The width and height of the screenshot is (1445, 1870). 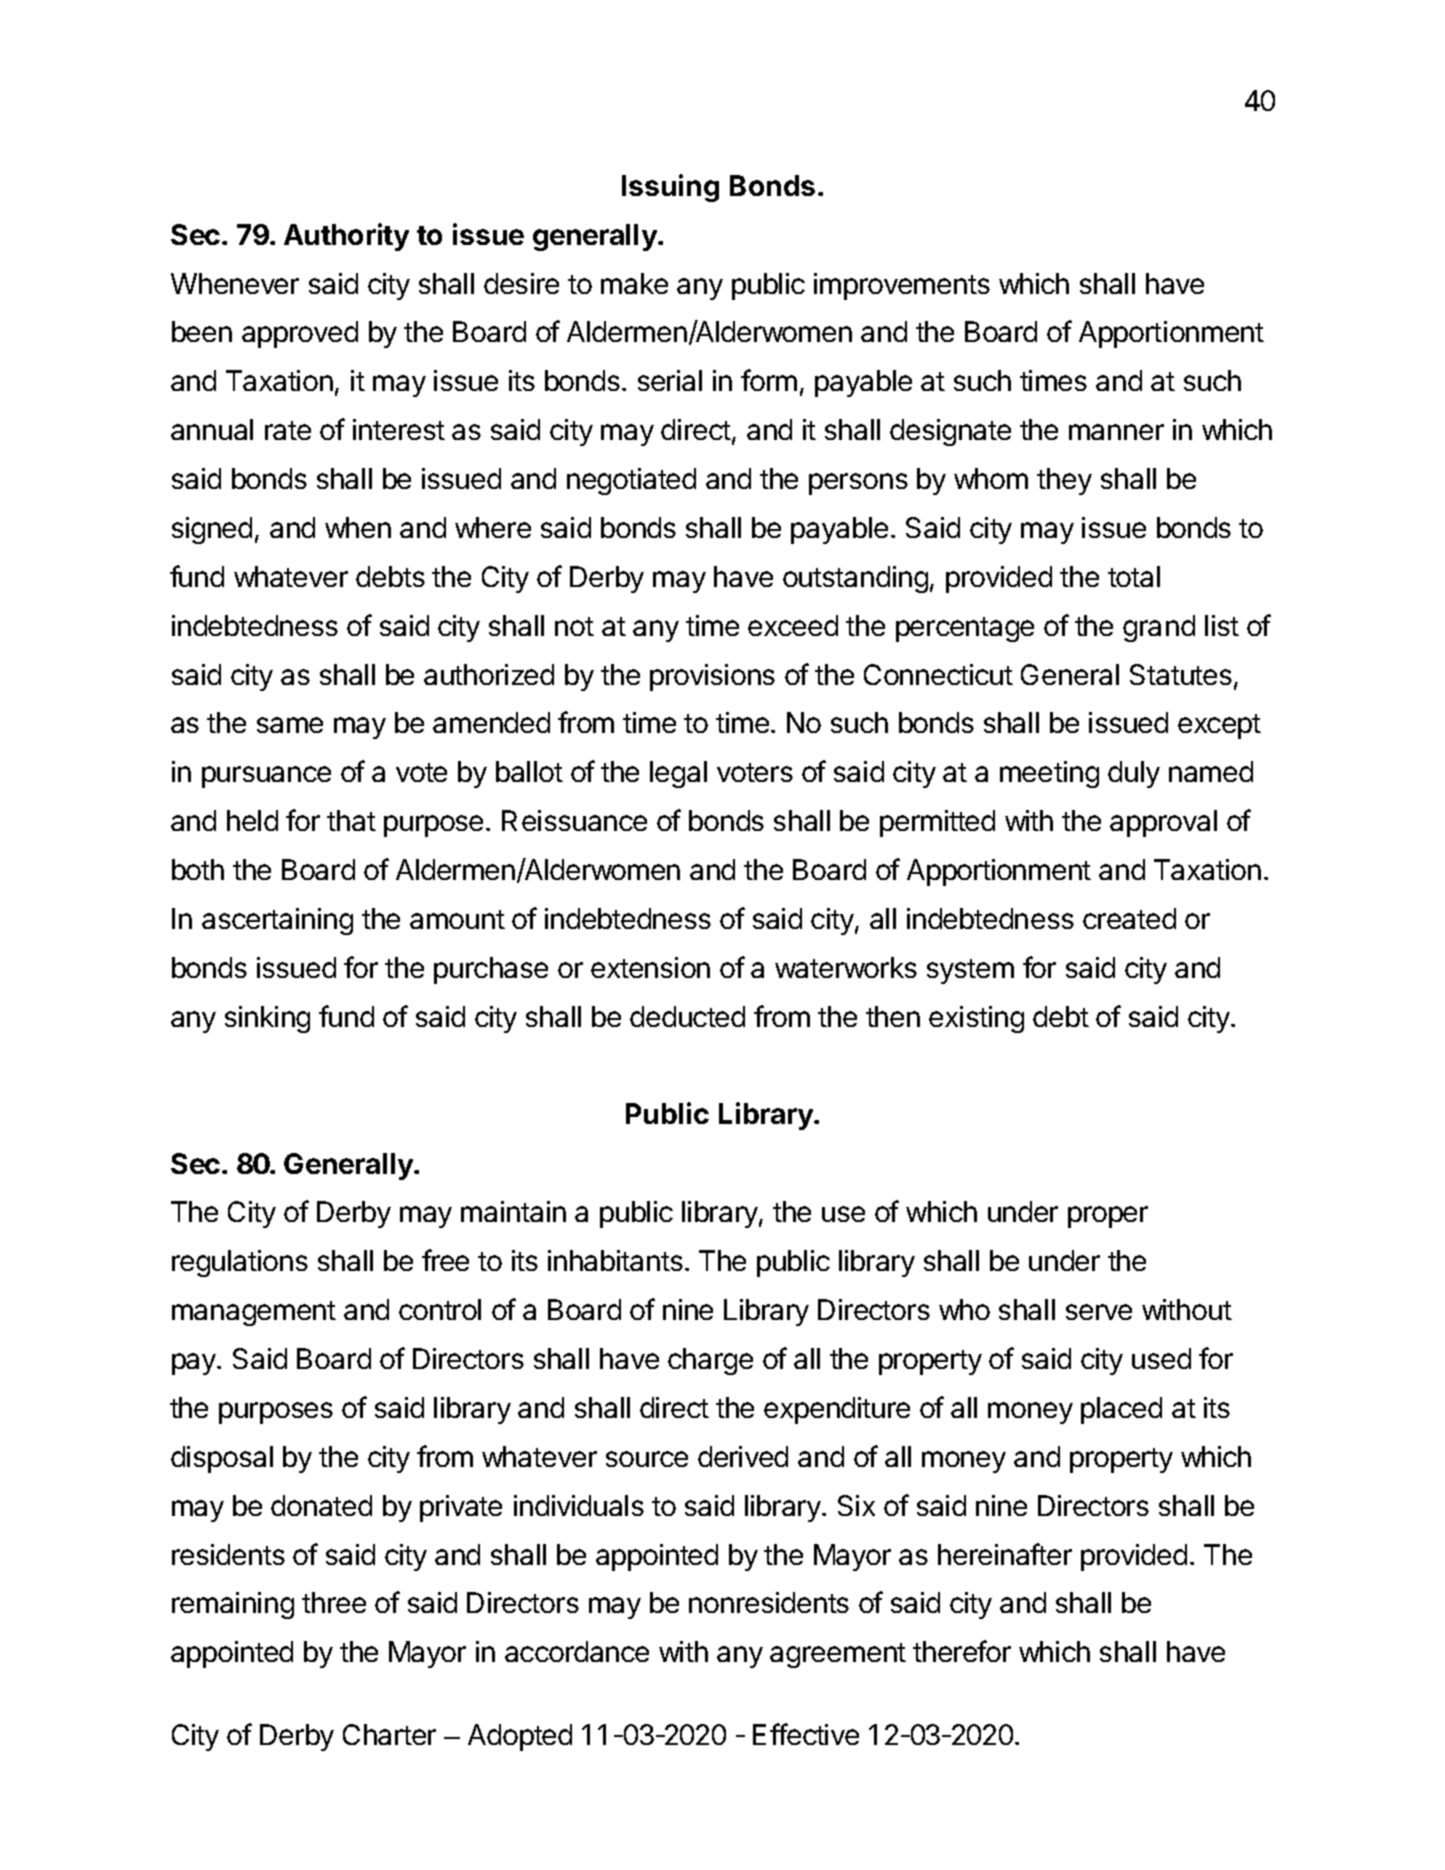 I want to click on Issuing, so click(x=670, y=188).
